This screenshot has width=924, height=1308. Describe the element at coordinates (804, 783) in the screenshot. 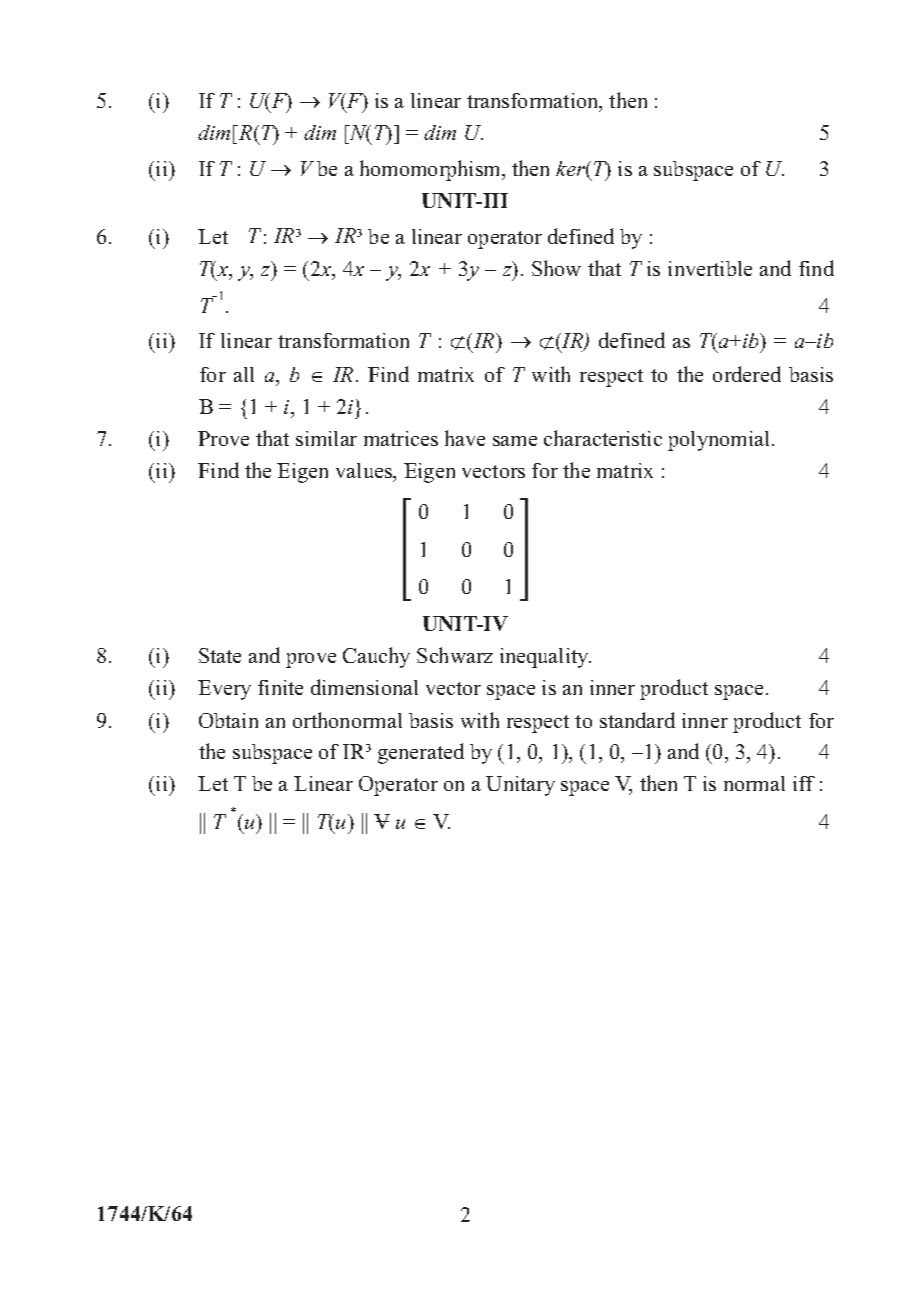

I see `iff` at that location.
